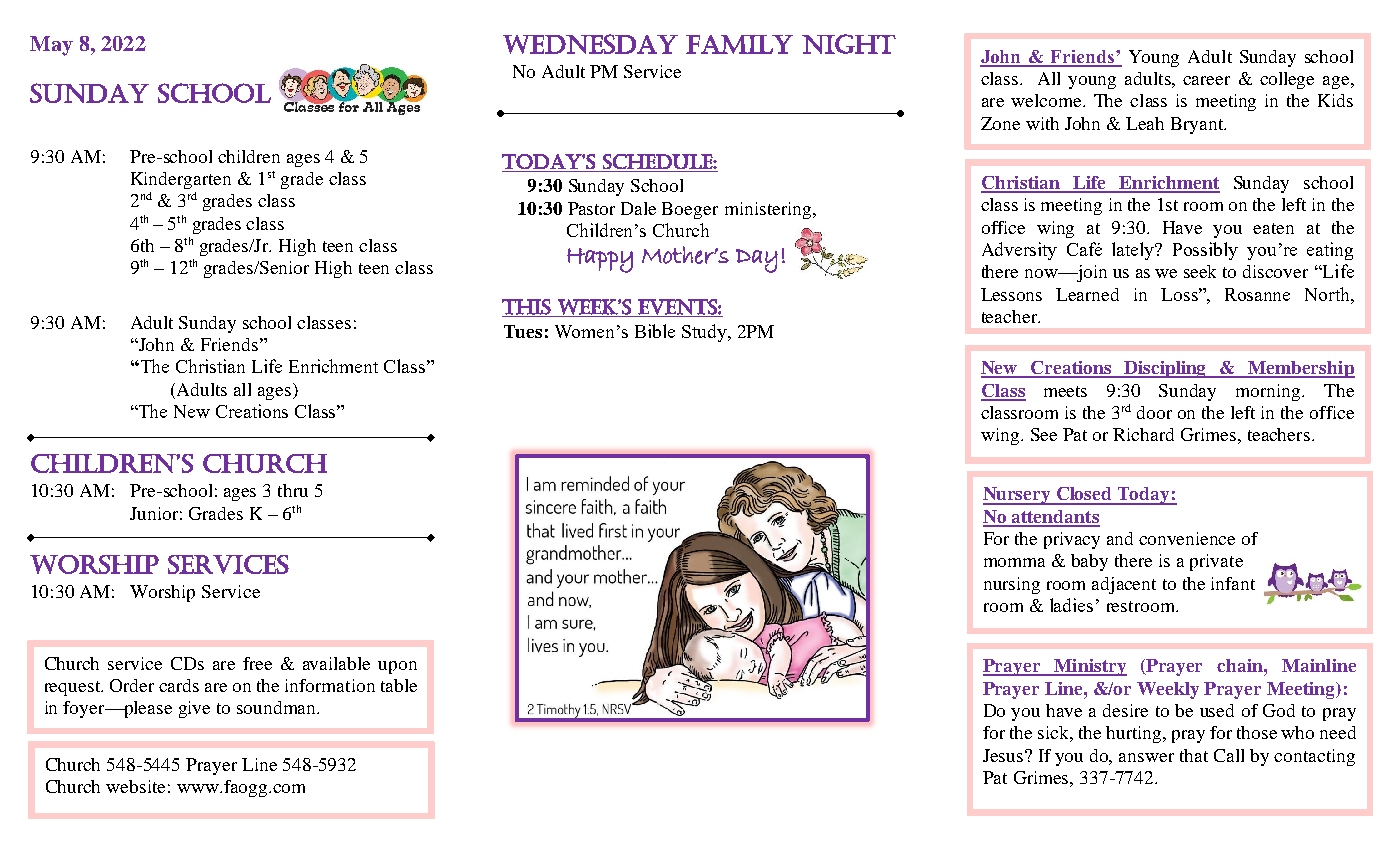 The width and height of the image is (1400, 850). Describe the element at coordinates (1154, 412) in the image. I see `door` at that location.
